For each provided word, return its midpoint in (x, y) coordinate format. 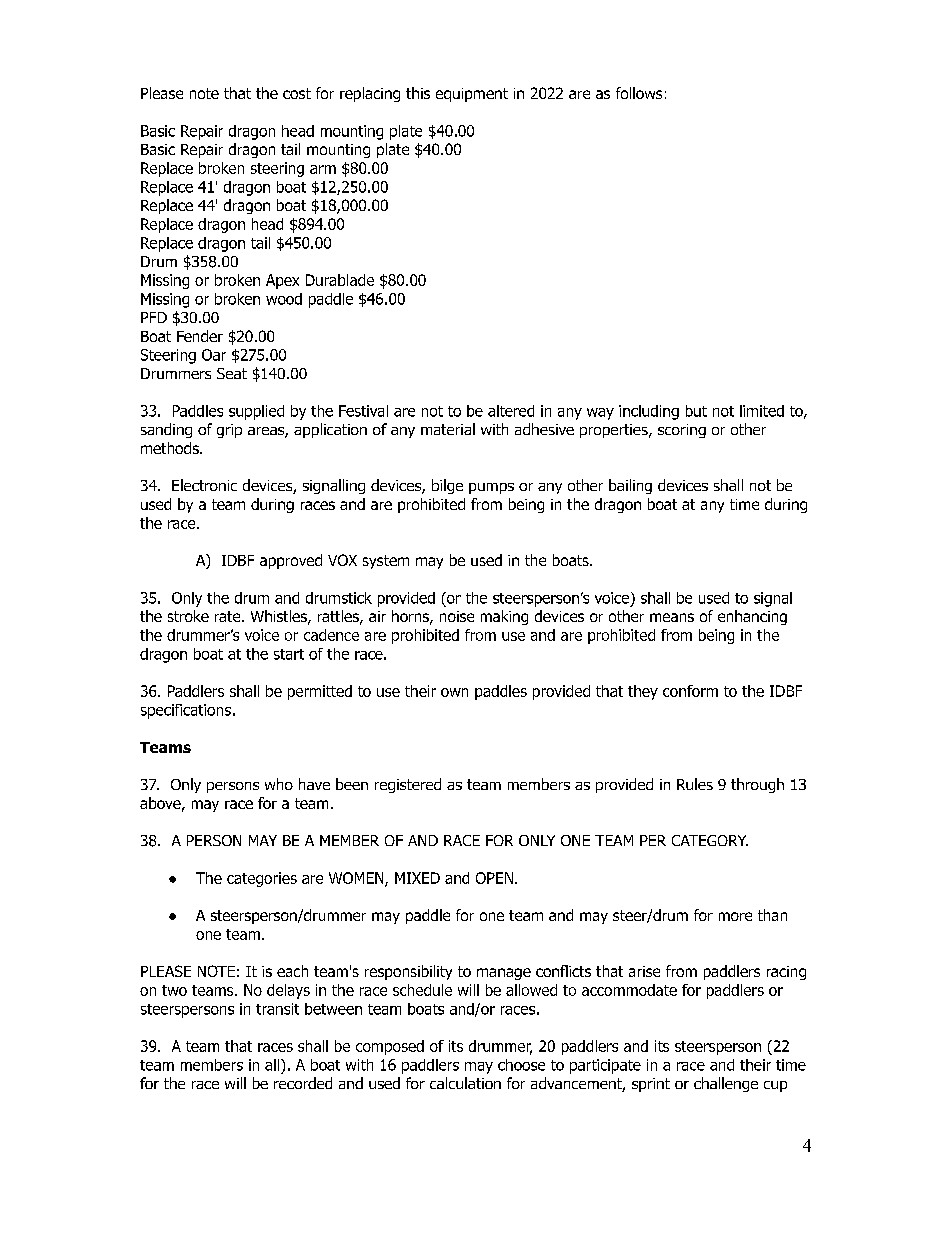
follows (639, 93)
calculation (465, 1083)
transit (277, 1009)
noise (457, 616)
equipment (472, 95)
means (672, 617)
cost (297, 93)
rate (229, 616)
